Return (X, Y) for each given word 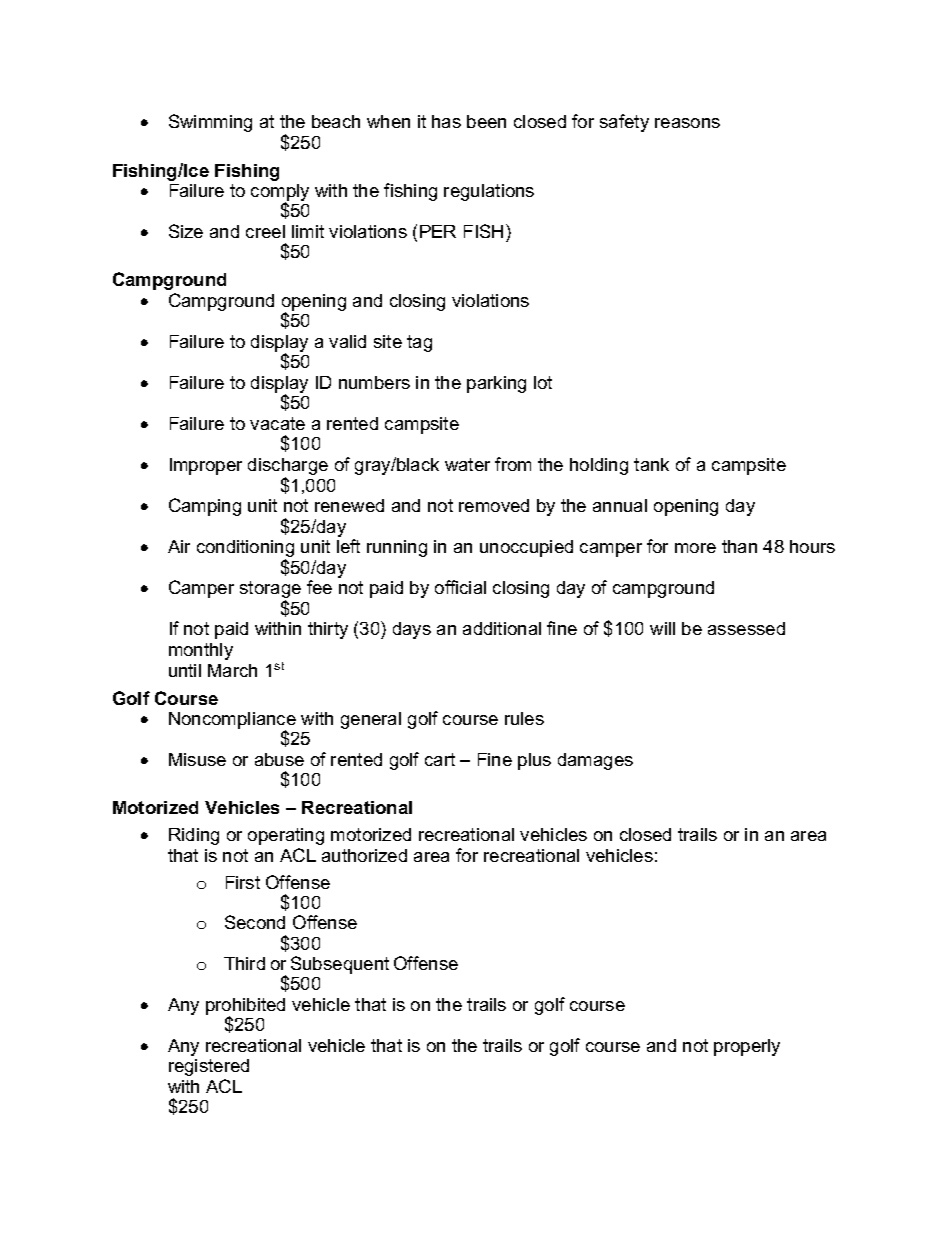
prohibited (245, 1007)
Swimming (210, 123)
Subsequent (340, 965)
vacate (277, 423)
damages (595, 761)
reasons (687, 123)
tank (651, 464)
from (513, 464)
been (486, 121)
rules (524, 718)
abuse (279, 759)
